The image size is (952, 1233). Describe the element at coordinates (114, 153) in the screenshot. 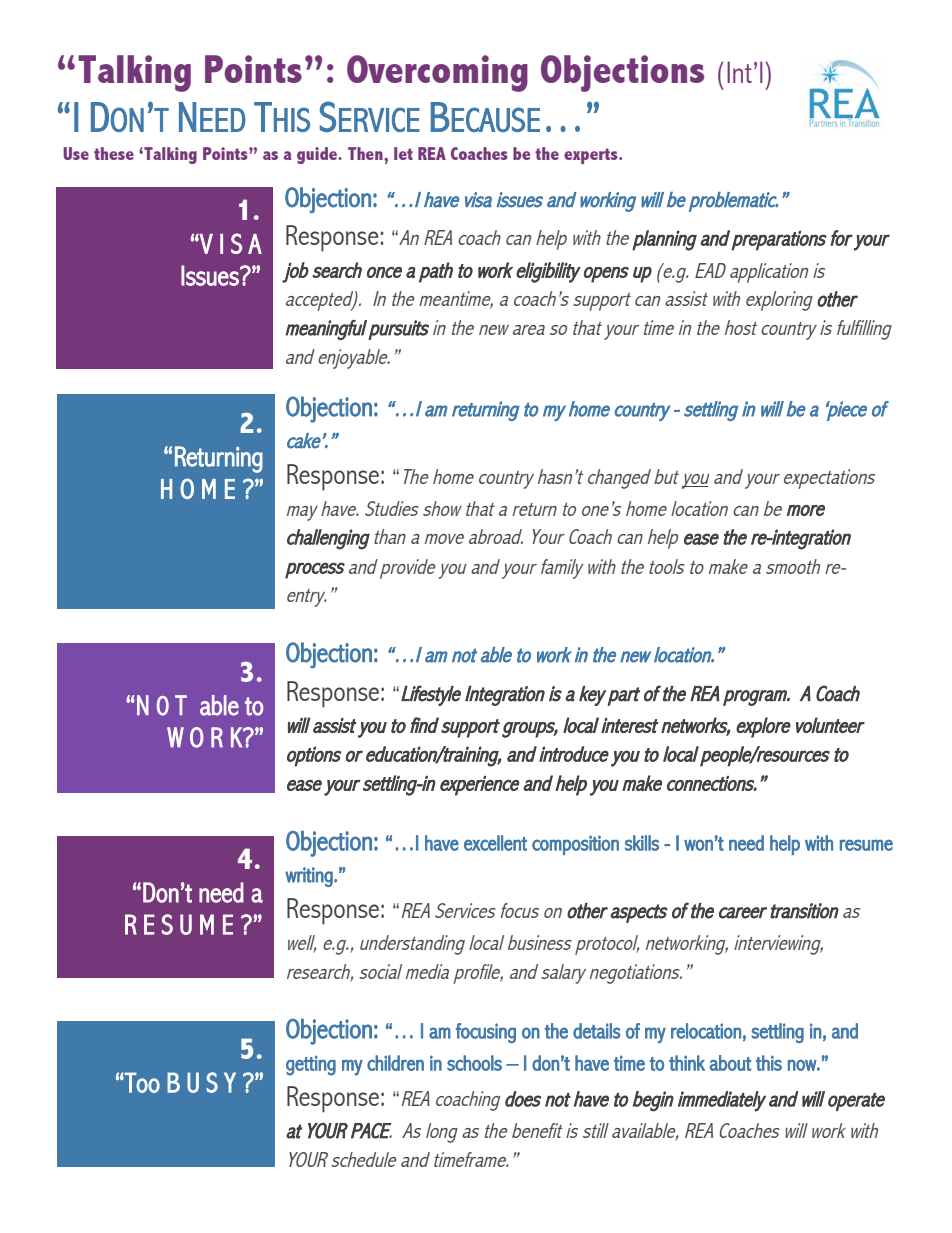

I see `these` at that location.
